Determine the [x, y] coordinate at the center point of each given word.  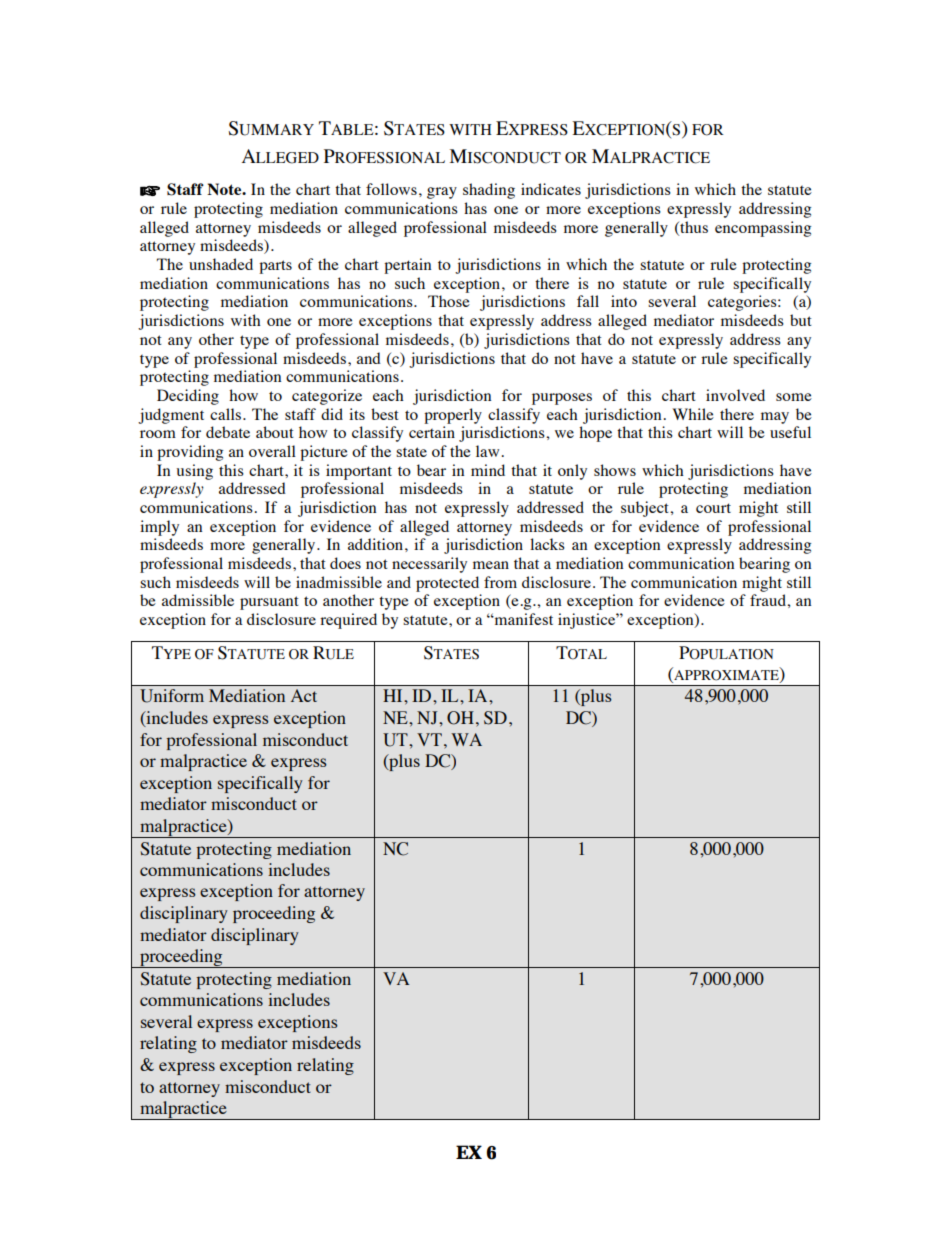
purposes [562, 399]
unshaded [221, 264]
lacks [547, 544]
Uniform [172, 696]
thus [693, 228]
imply [159, 528]
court [713, 508]
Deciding [188, 397]
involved [735, 395]
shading [489, 191]
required [348, 621]
